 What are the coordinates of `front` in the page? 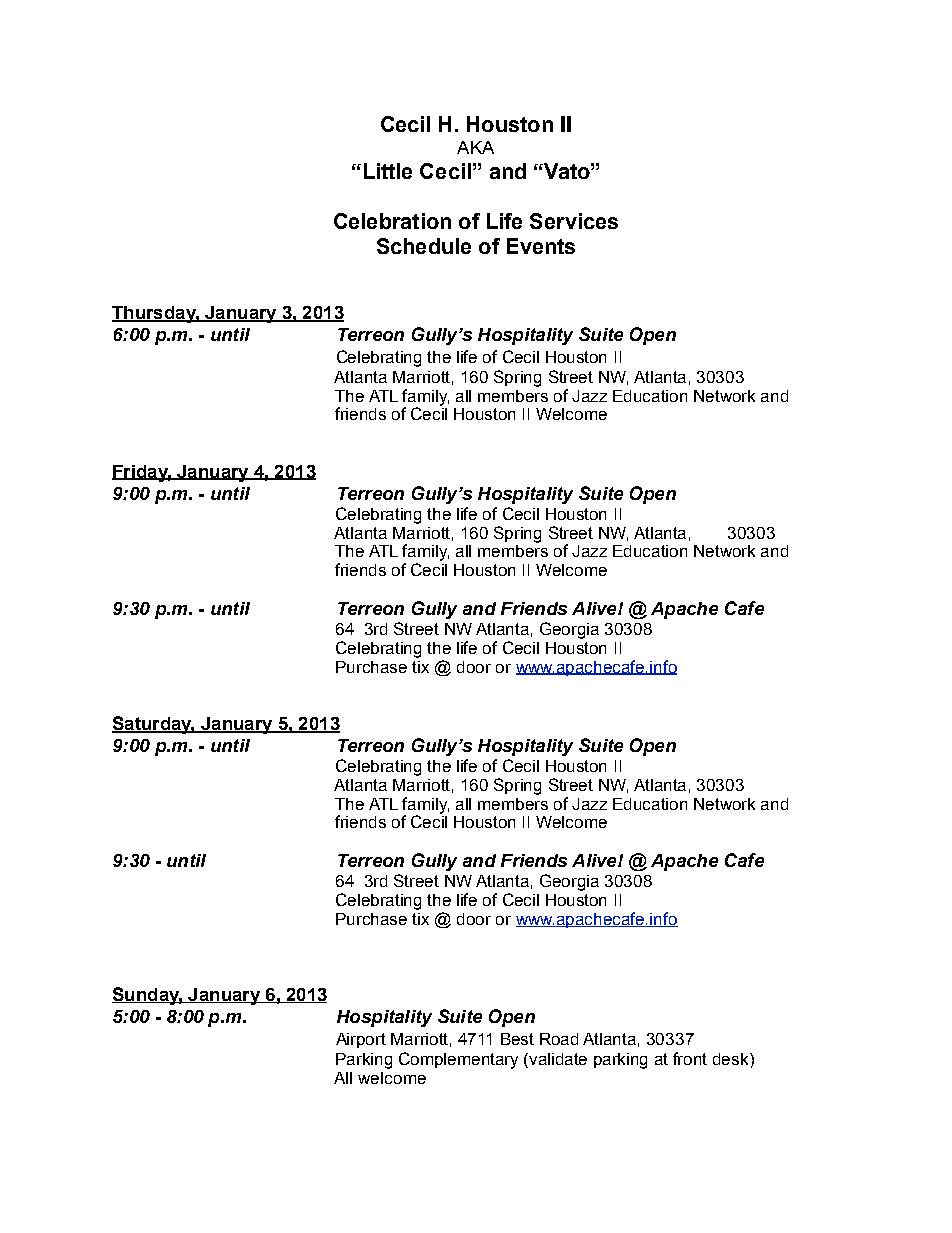 It's located at (690, 1058).
